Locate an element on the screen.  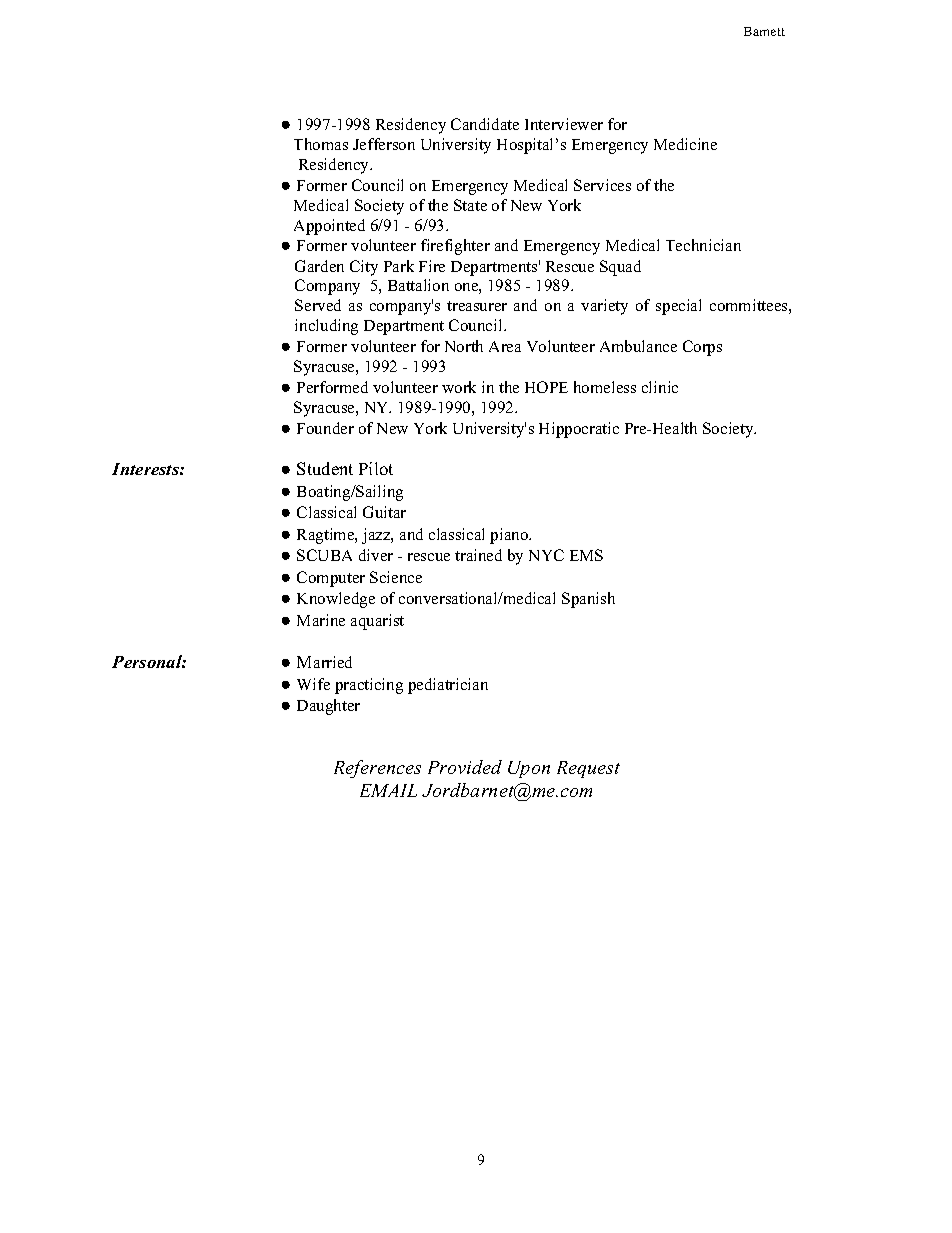
clinic is located at coordinates (660, 387).
